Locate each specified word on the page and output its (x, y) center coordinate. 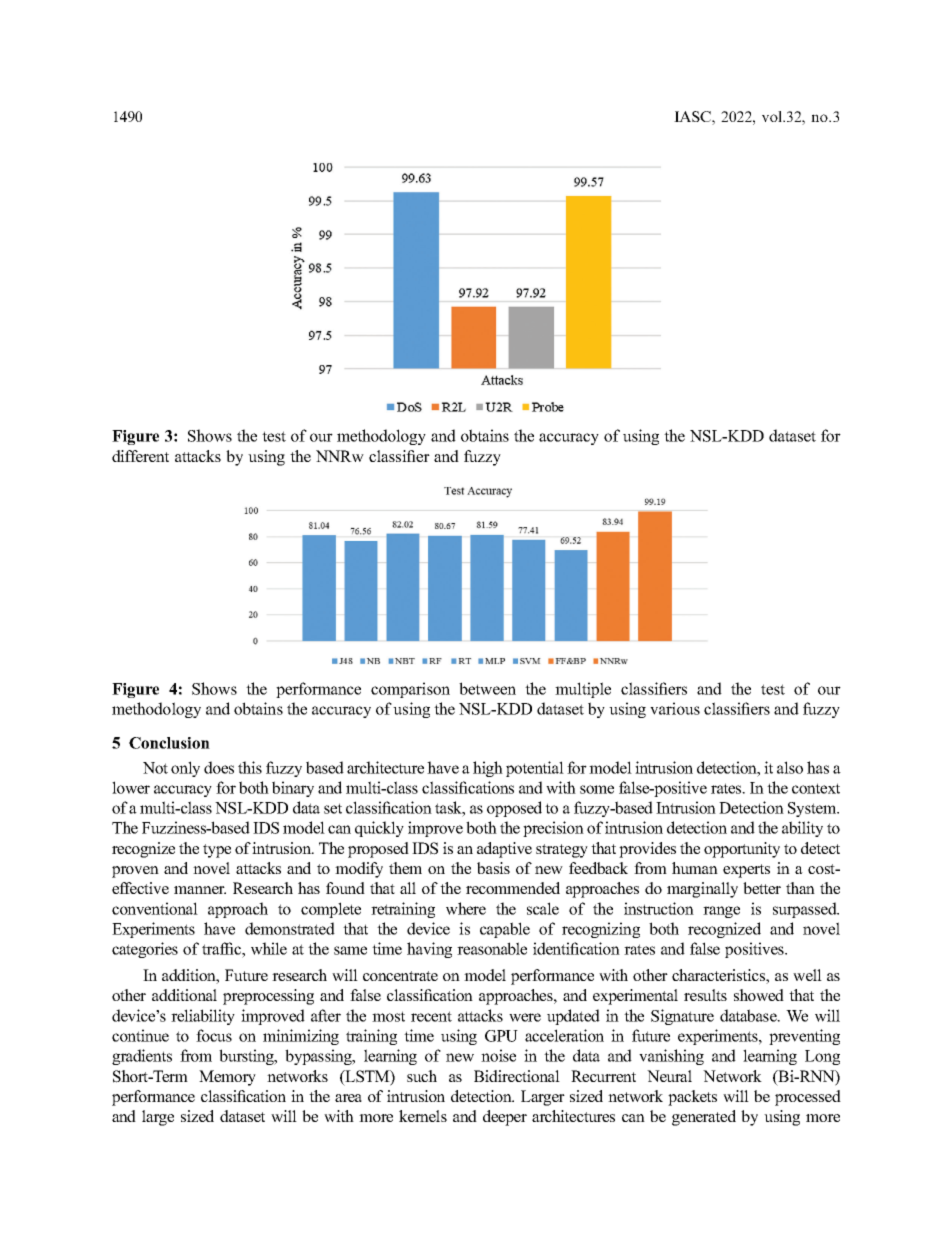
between (487, 688)
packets (692, 1098)
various (675, 708)
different (140, 456)
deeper (505, 1118)
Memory (227, 1078)
